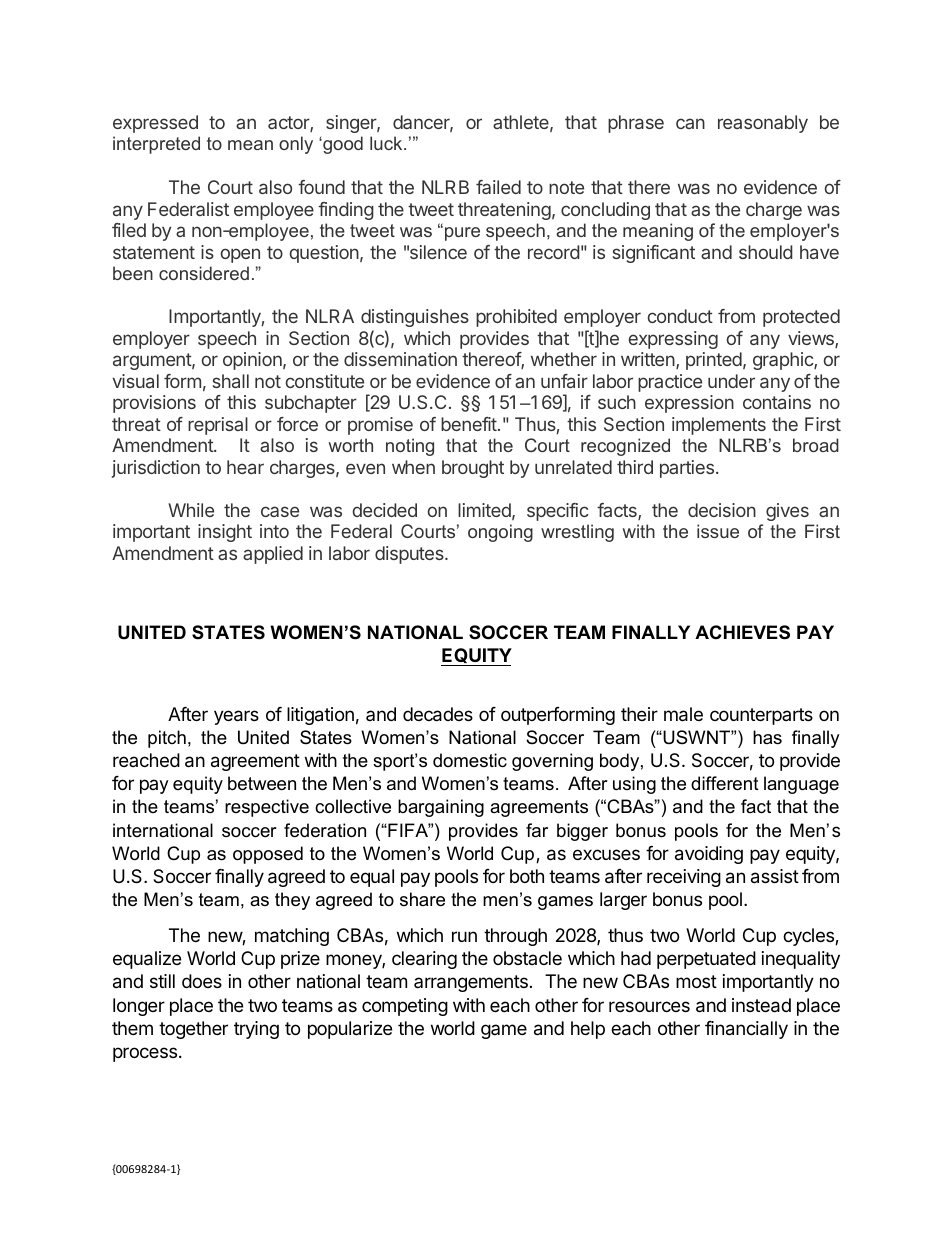 The height and width of the document is (1233, 952). Describe the element at coordinates (156, 145) in the document. I see `interpreted` at that location.
